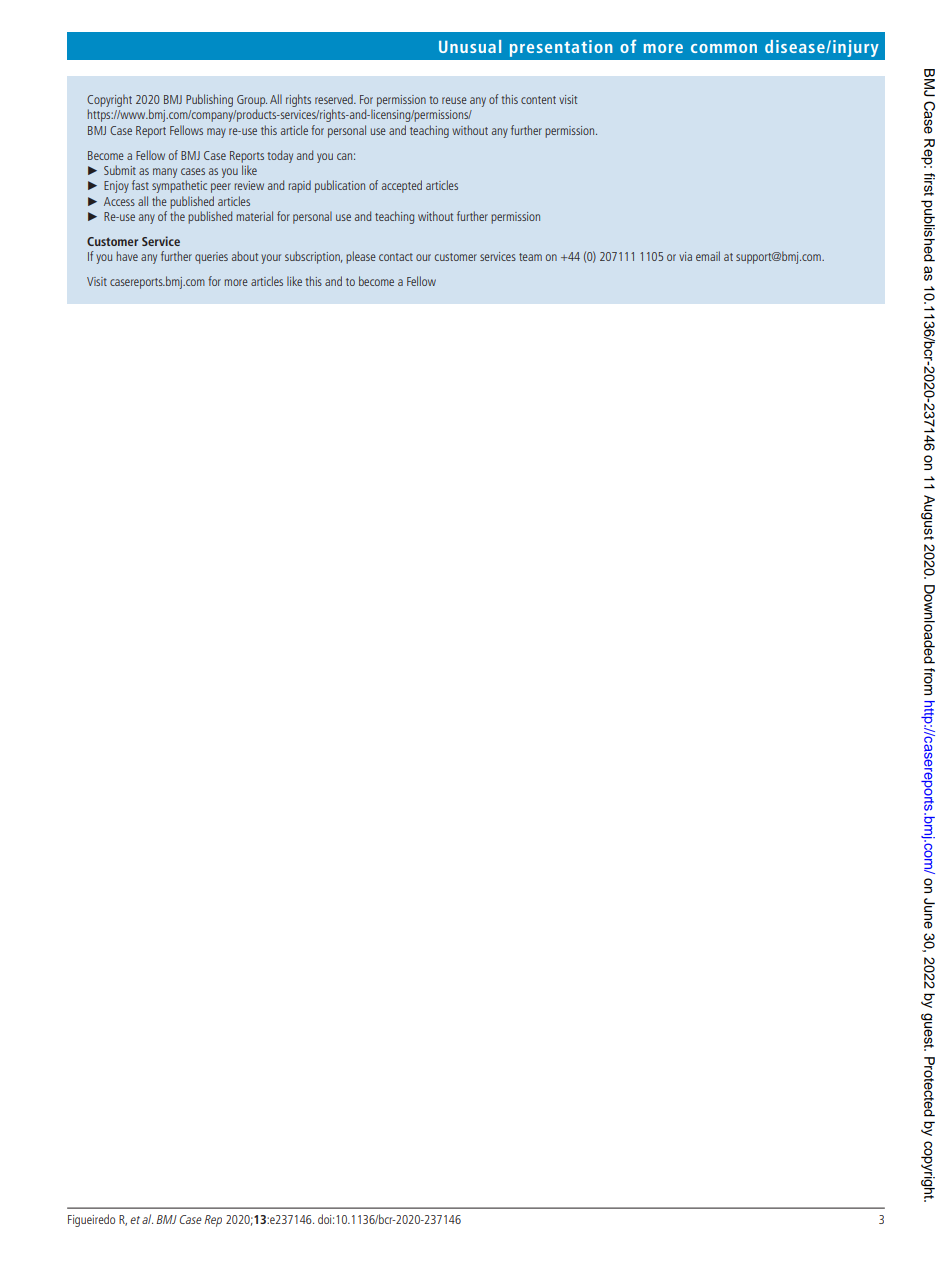 The width and height of the image is (952, 1270). I want to click on common, so click(724, 48).
